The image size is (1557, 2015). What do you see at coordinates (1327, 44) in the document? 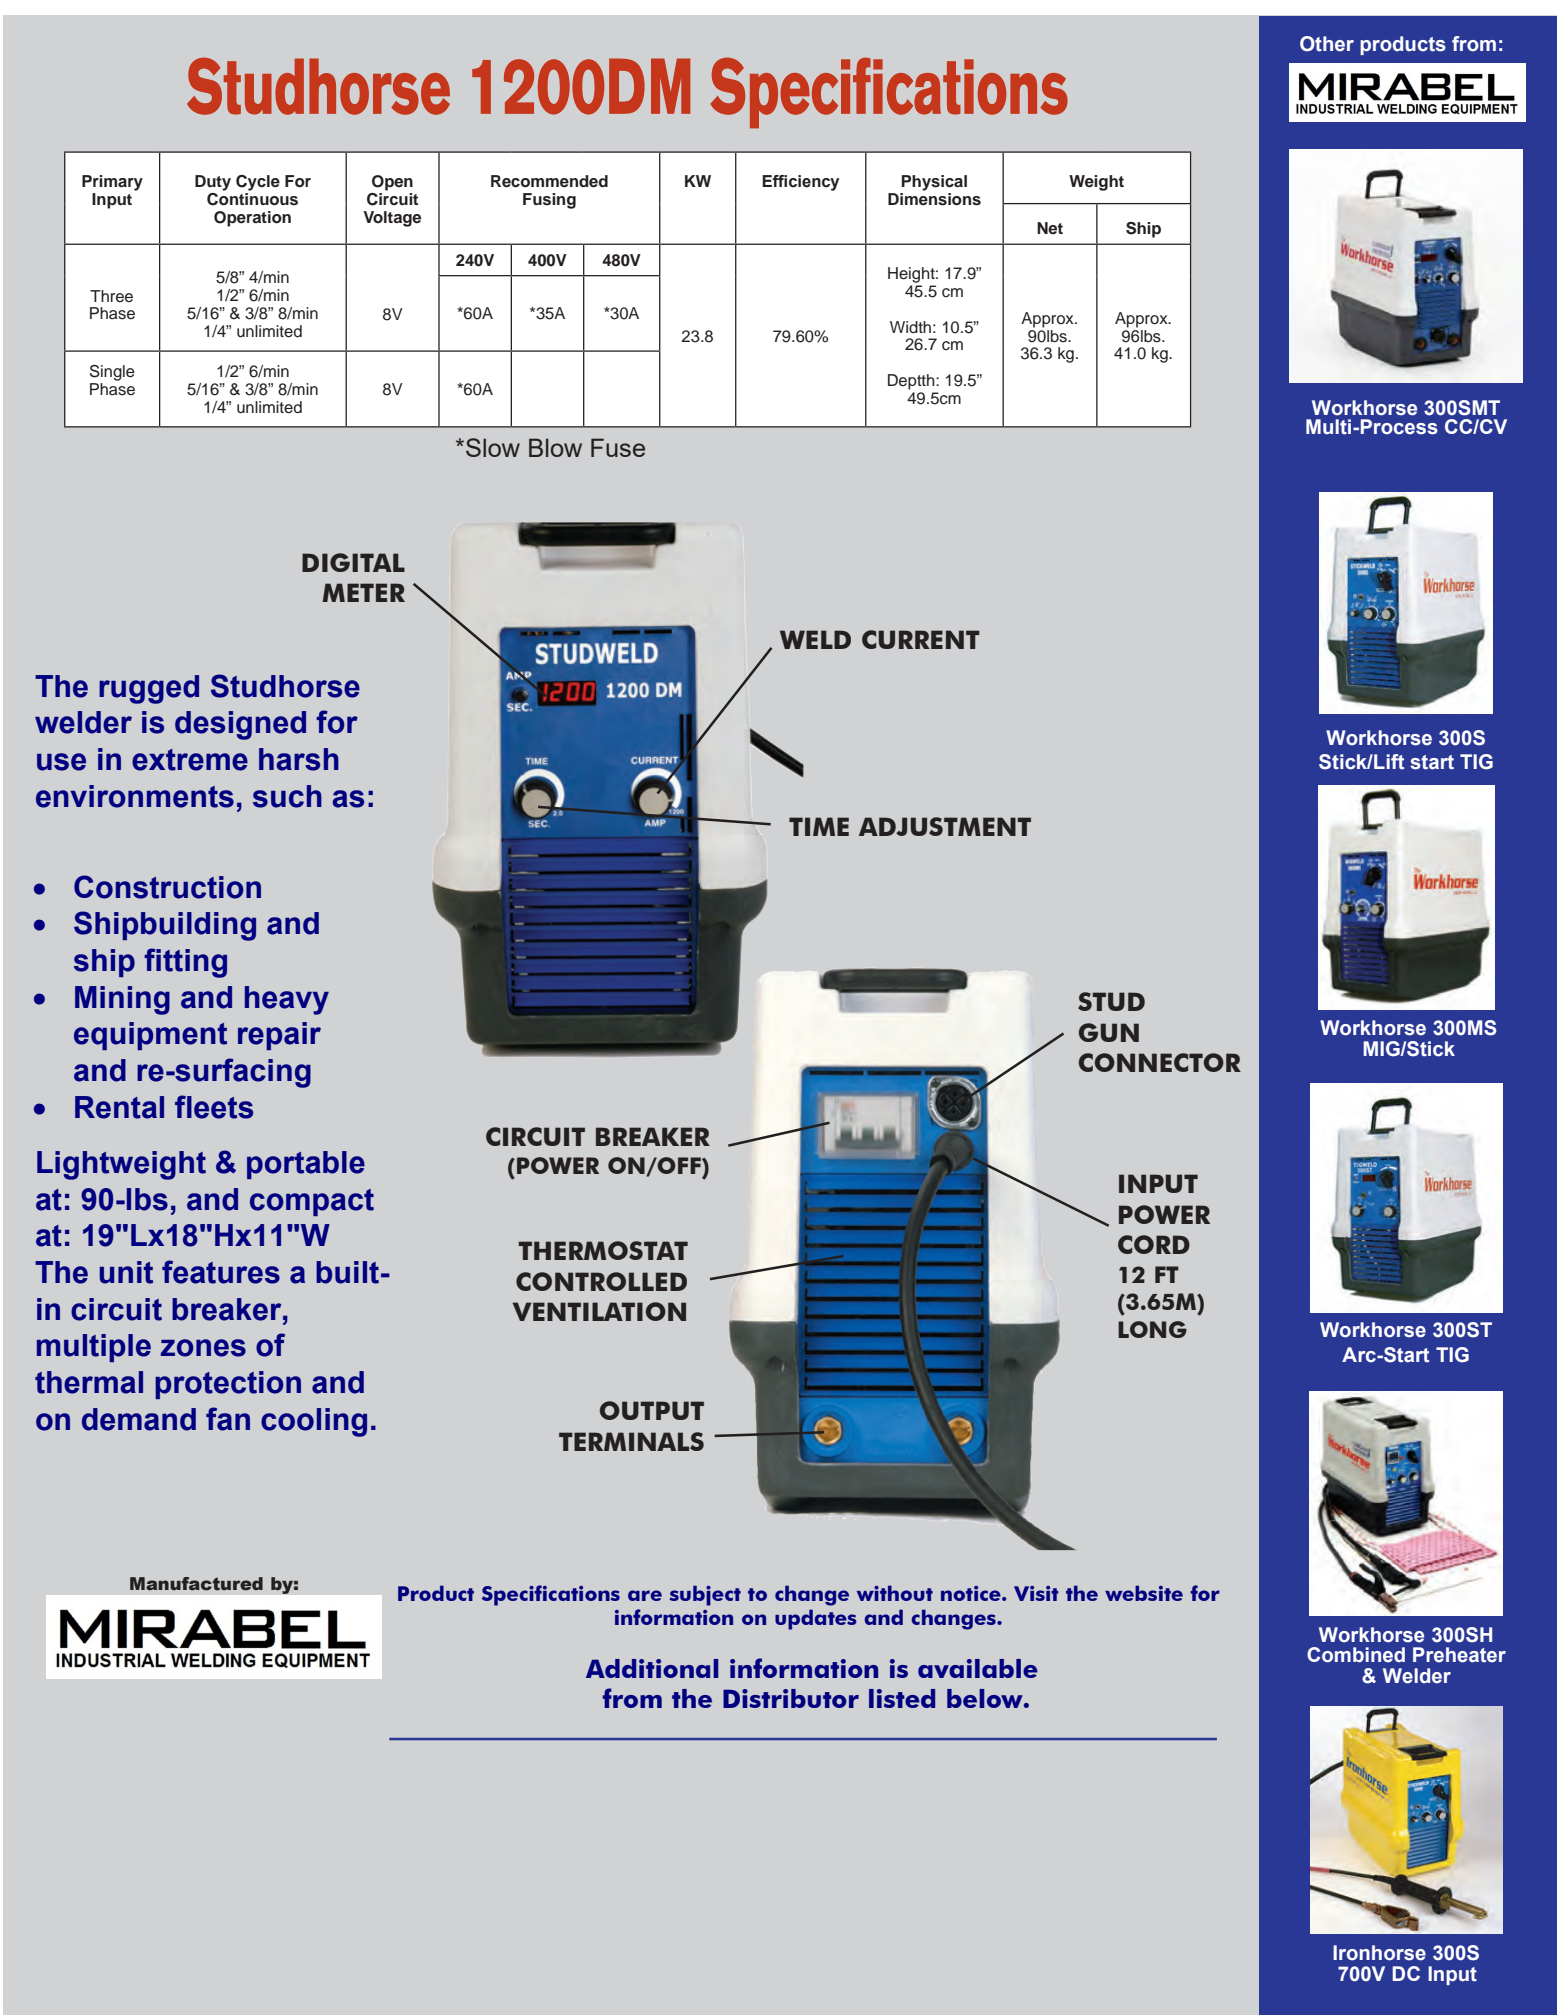
I see `Other` at bounding box center [1327, 44].
